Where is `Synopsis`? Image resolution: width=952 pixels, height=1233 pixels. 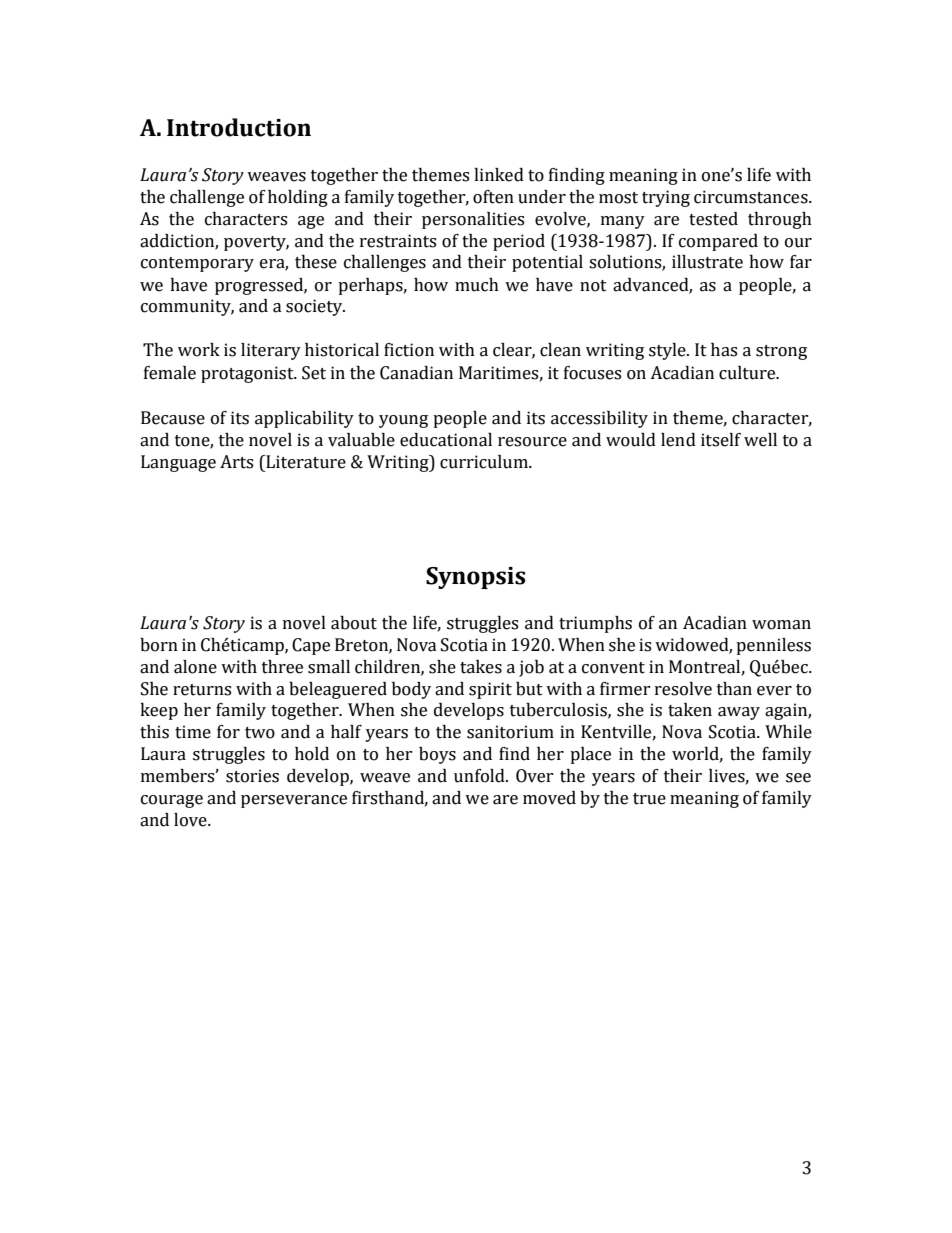 Synopsis is located at coordinates (475, 578).
